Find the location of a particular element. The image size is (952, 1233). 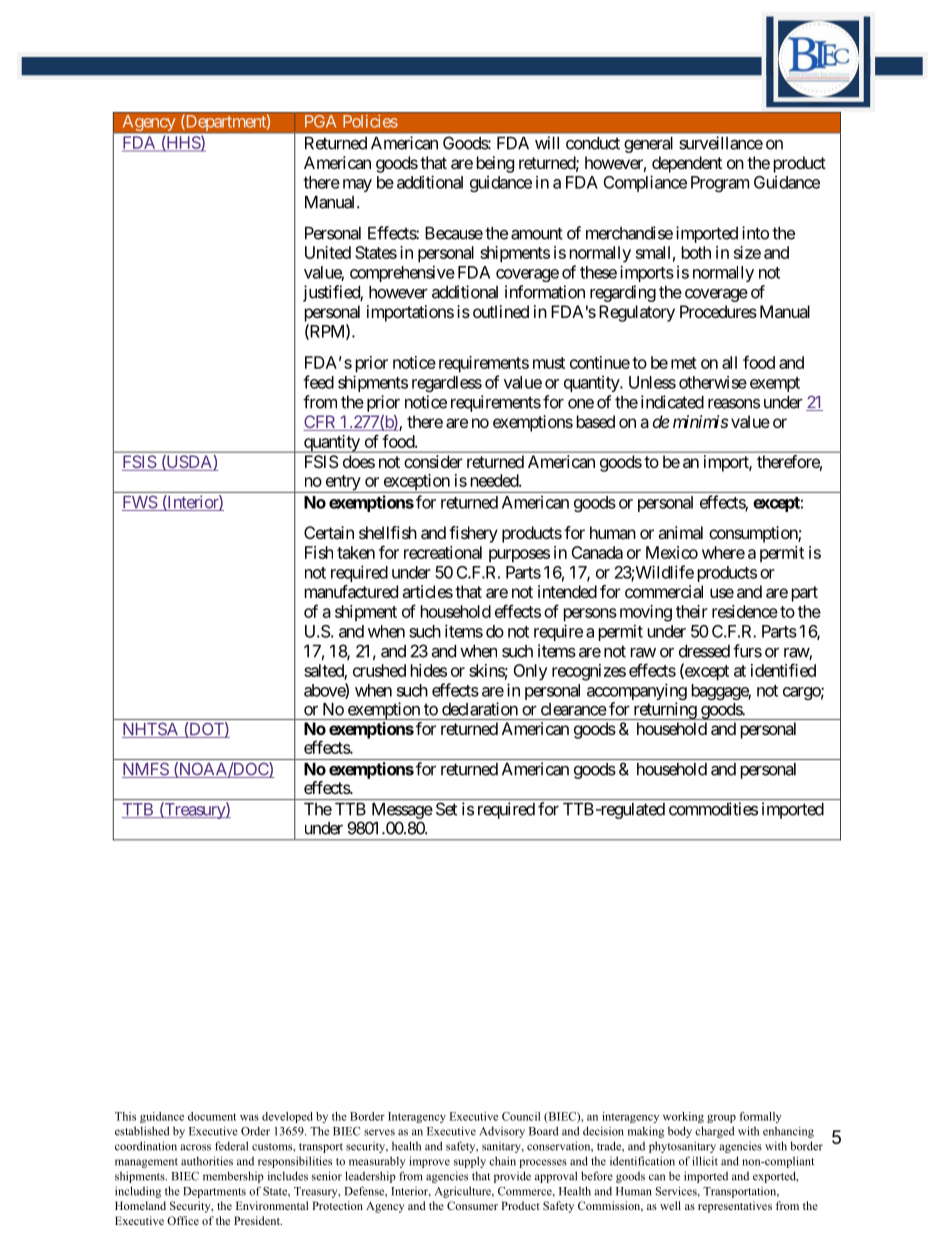

NHTSA is located at coordinates (151, 730).
